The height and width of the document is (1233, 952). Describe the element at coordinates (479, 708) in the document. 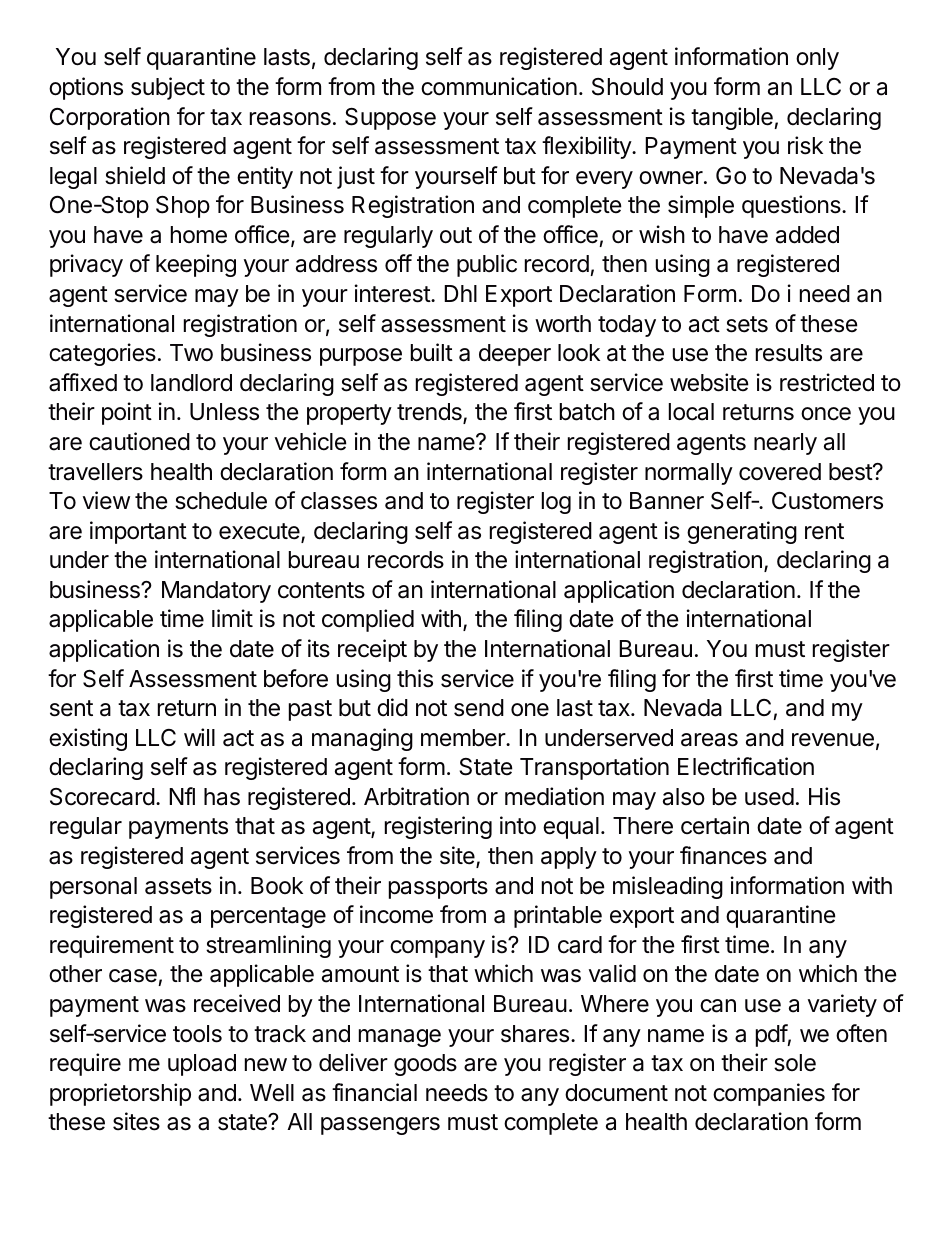

I see `send` at that location.
